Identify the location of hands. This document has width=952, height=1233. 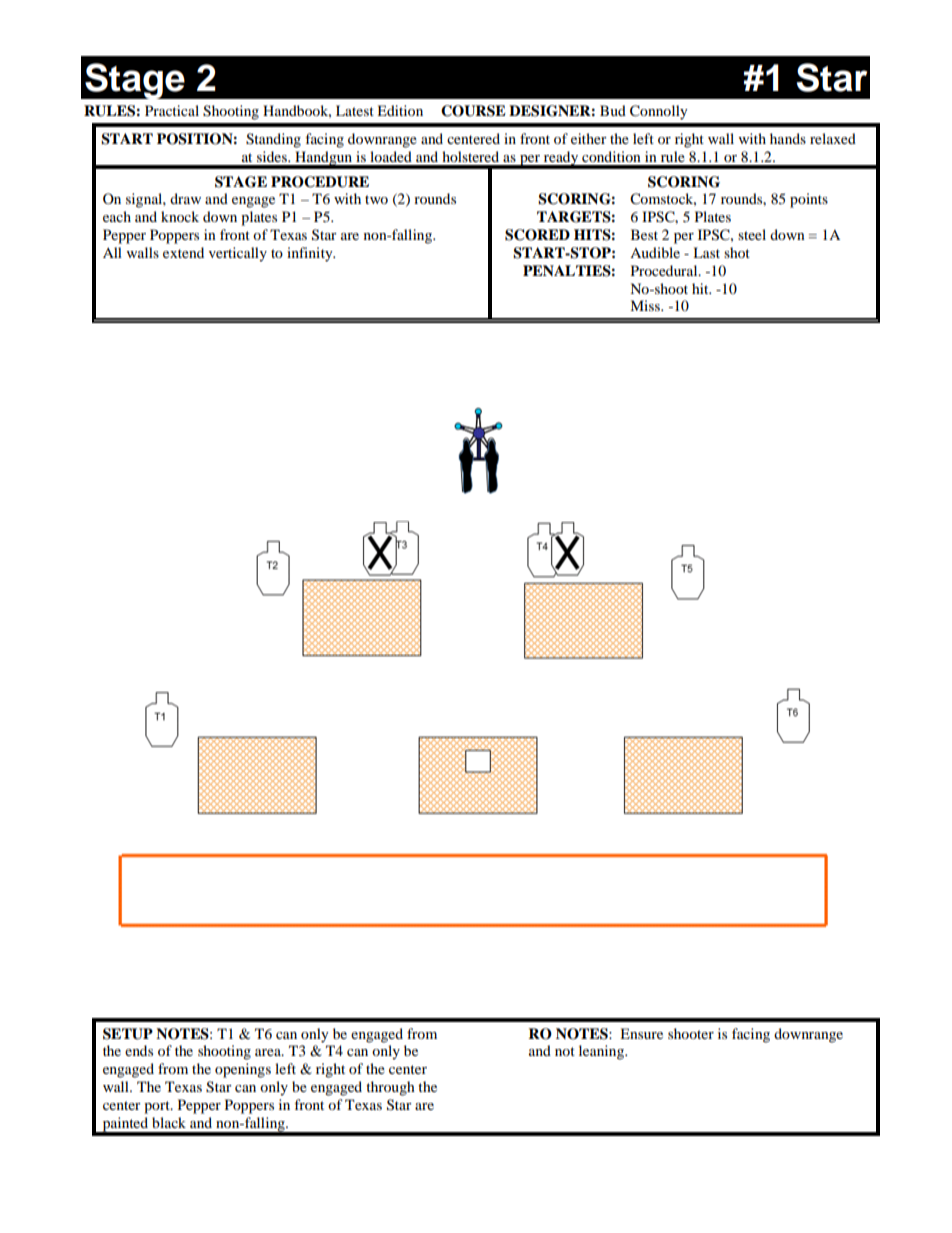
(788, 138).
